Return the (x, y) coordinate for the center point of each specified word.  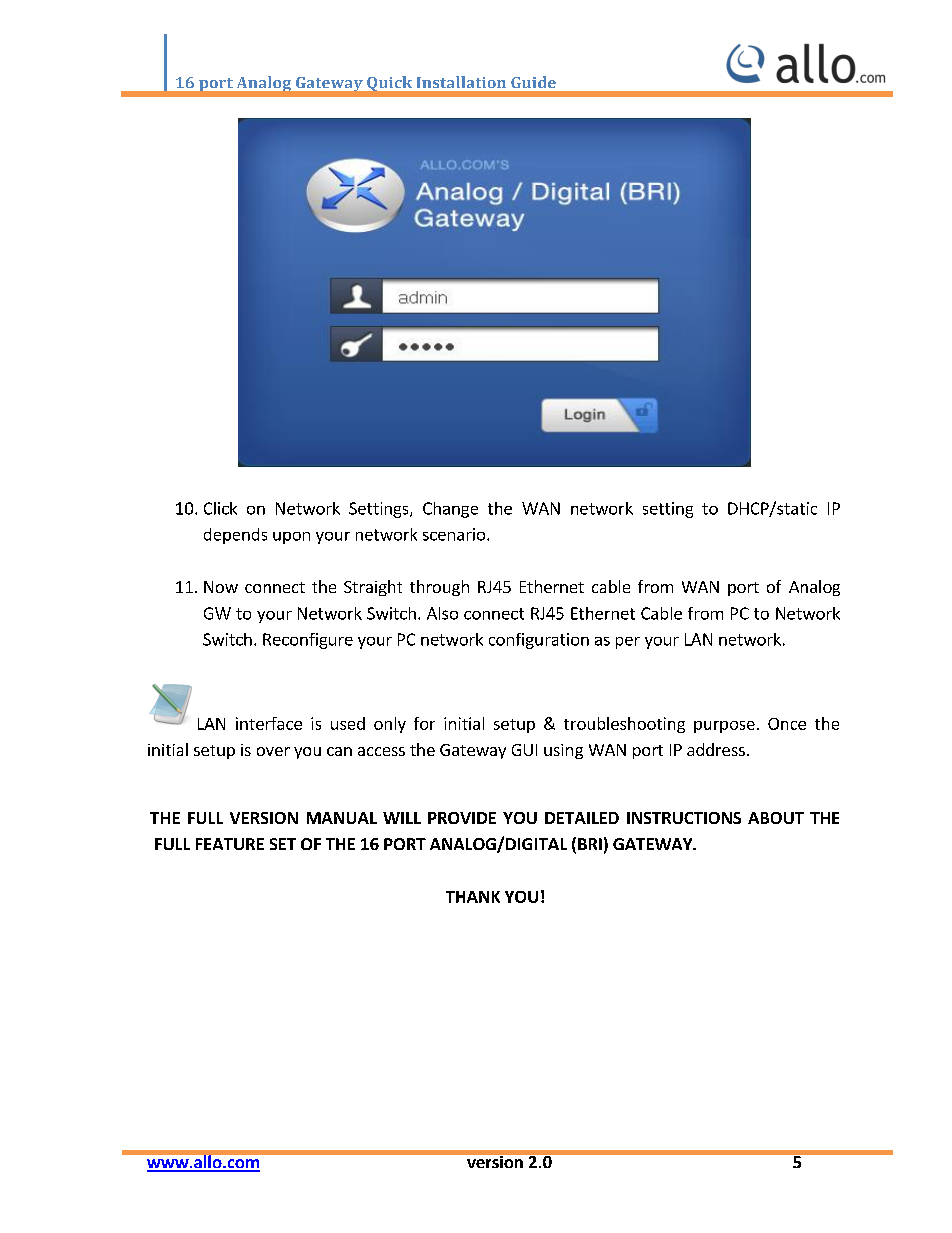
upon (291, 538)
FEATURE (230, 844)
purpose (724, 727)
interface (269, 723)
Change (450, 510)
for (424, 723)
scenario (455, 534)
